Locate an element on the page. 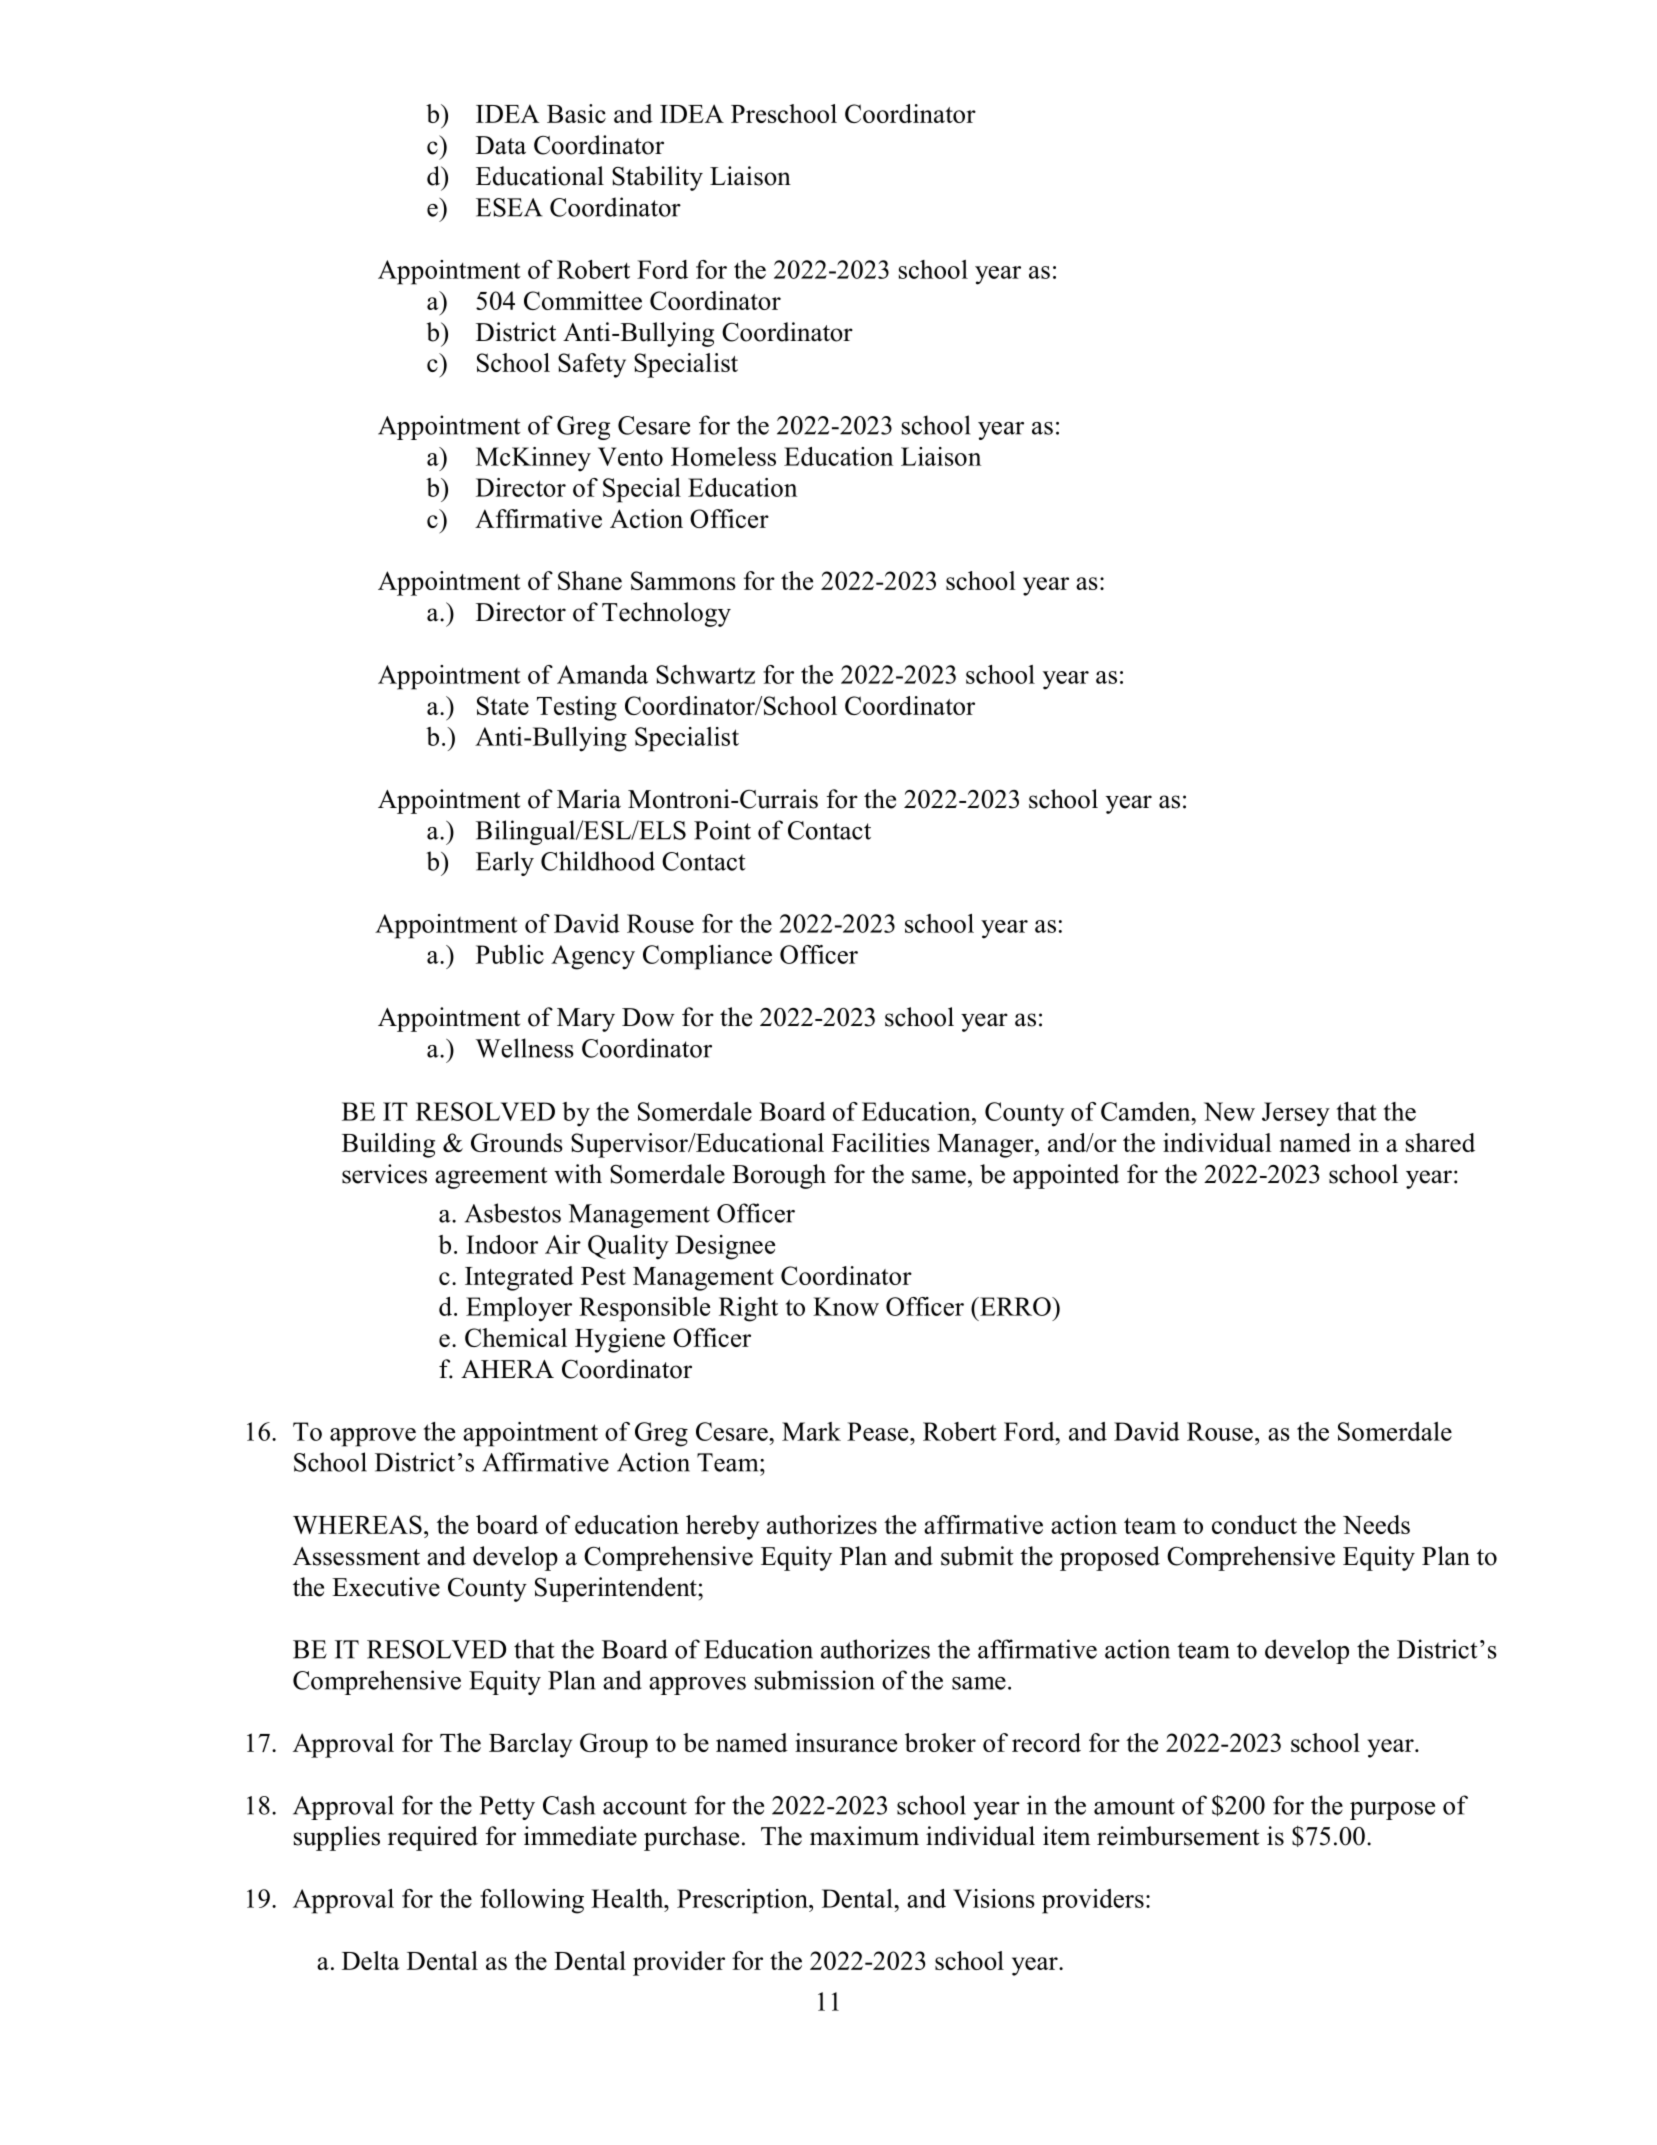 Image resolution: width=1657 pixels, height=2145 pixels. maximum is located at coordinates (864, 1836).
